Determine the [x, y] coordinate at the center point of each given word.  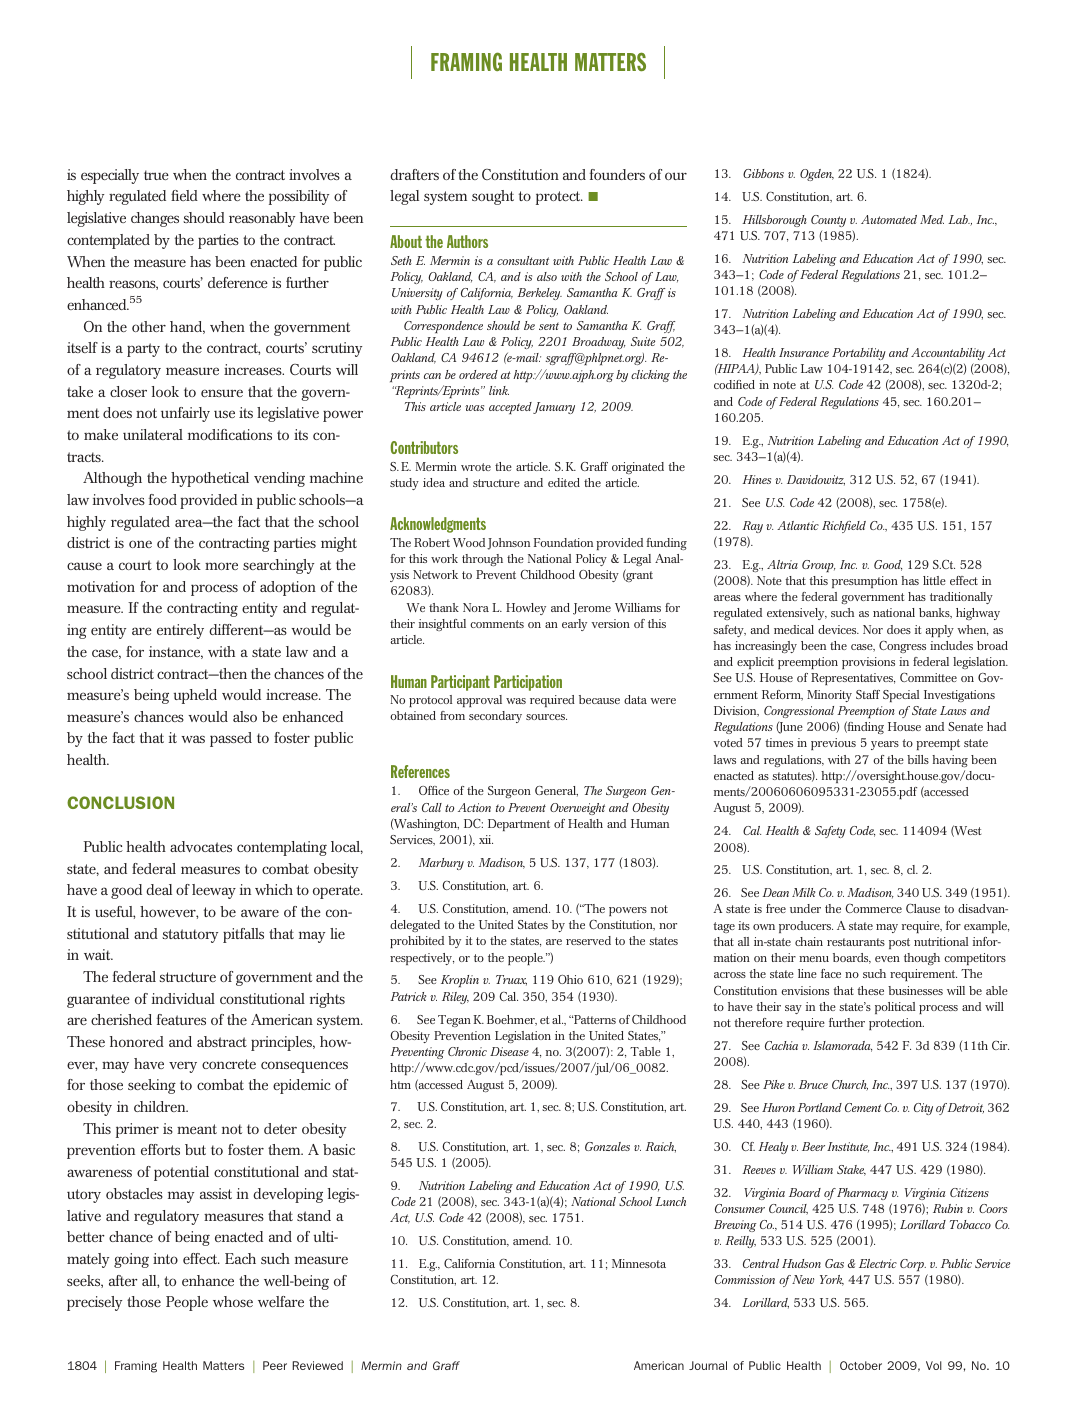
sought [493, 197]
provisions [868, 663]
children [161, 1106]
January [554, 408]
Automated [889, 219]
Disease [509, 1051]
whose [233, 1301]
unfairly [185, 414]
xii [486, 839]
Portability [859, 354]
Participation [528, 683]
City [923, 1109]
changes [155, 219]
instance [176, 652]
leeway [214, 891]
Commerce [873, 908]
